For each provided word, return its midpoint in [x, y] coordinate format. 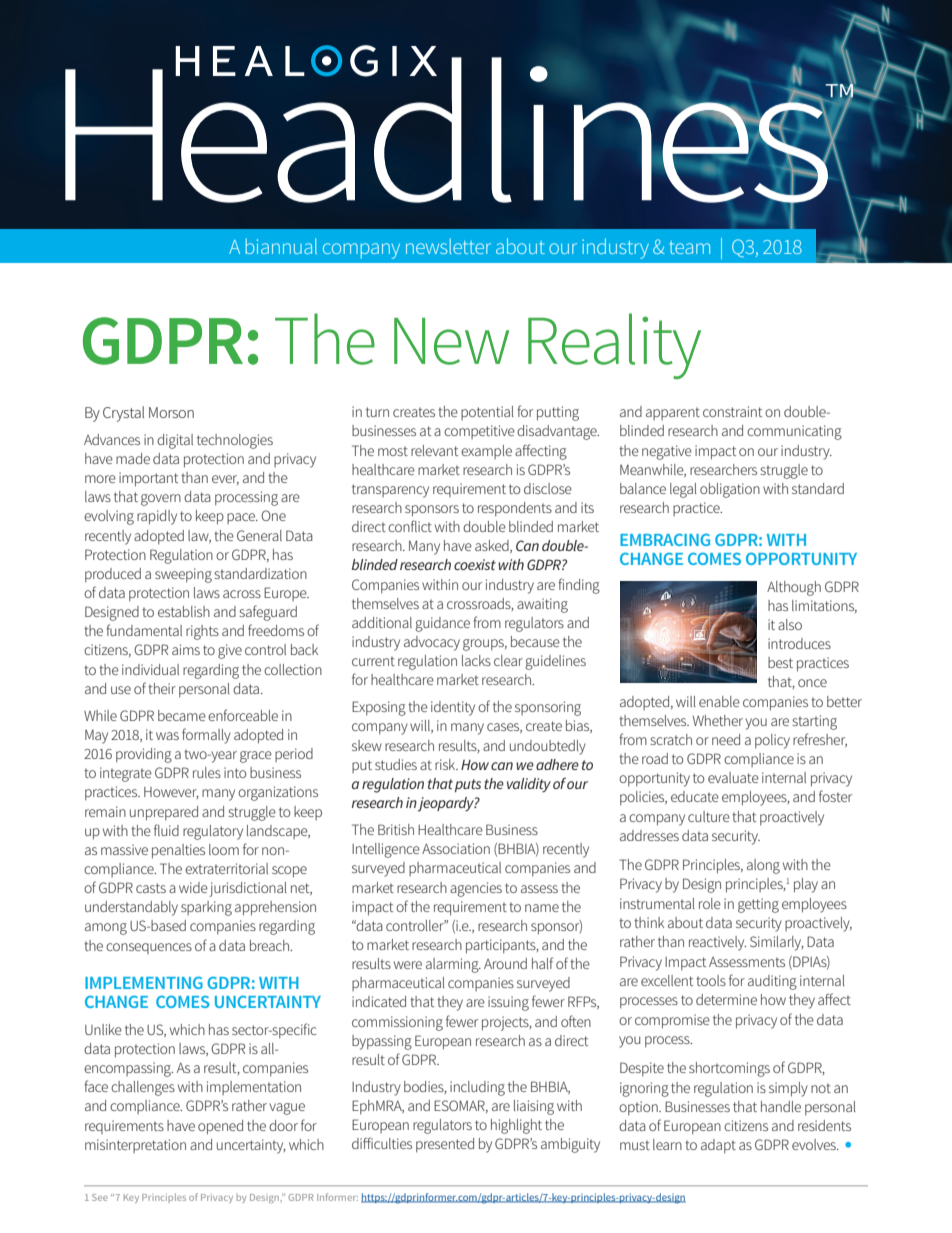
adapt [718, 1146]
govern [161, 500]
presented [445, 1145]
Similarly [777, 943]
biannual [281, 246]
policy [772, 741]
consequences [149, 948]
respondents [515, 509]
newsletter [448, 246]
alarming [453, 965]
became [182, 715]
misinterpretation [135, 1146]
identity [453, 708]
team [690, 247]
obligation [730, 490]
